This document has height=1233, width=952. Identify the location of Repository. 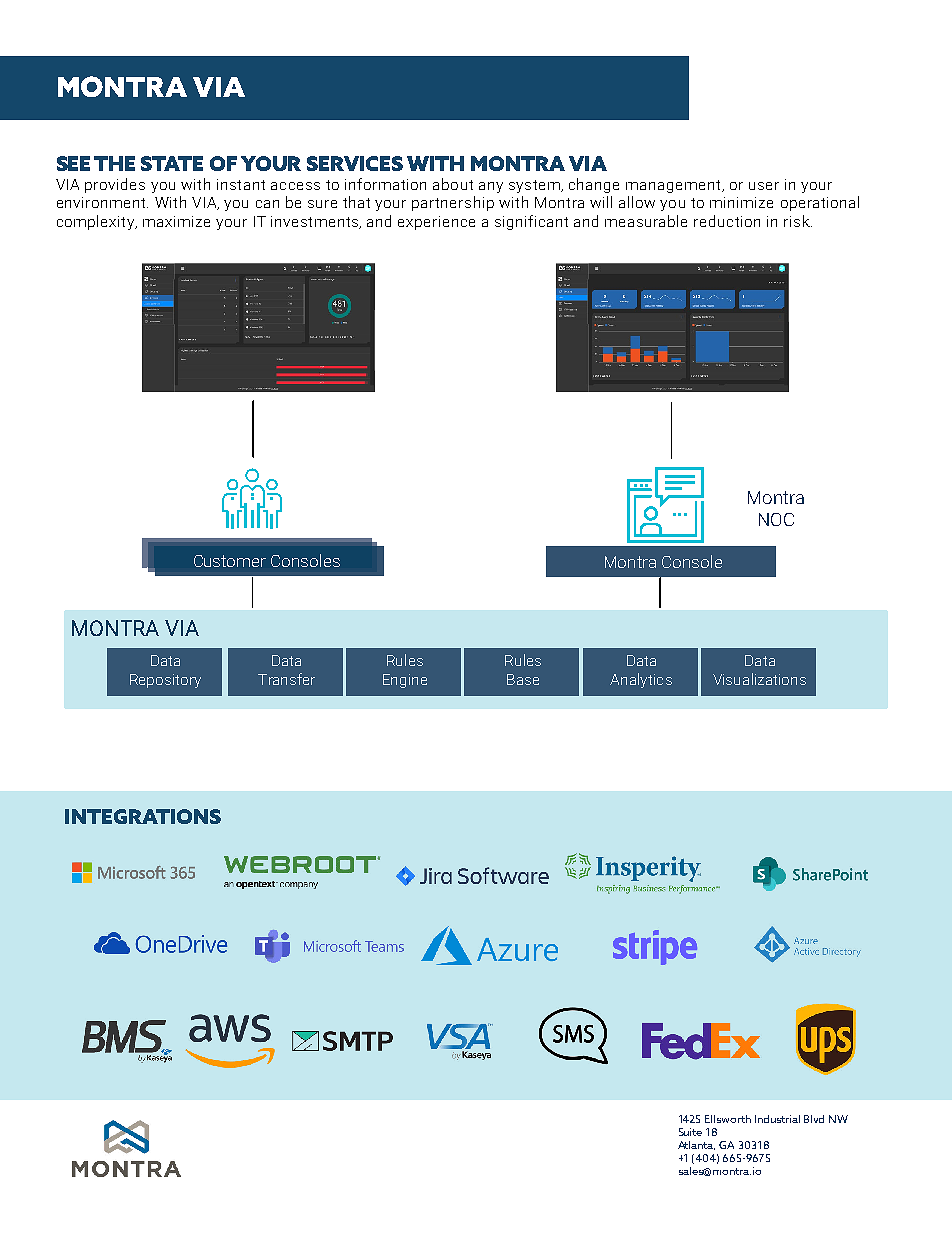
(165, 681).
